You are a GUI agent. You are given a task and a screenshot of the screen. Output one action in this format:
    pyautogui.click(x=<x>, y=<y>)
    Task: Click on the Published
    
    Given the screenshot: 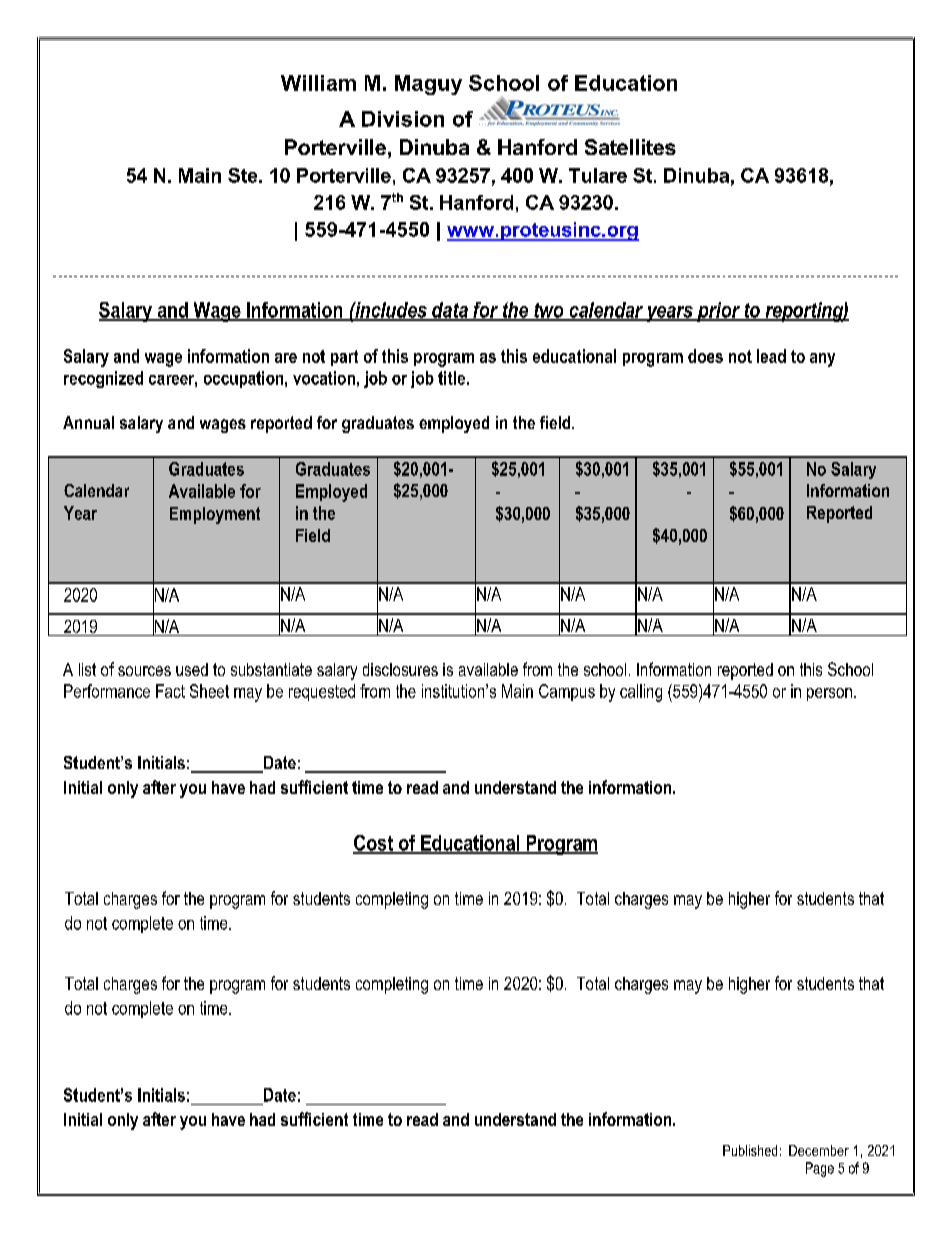 What is the action you would take?
    pyautogui.click(x=750, y=1150)
